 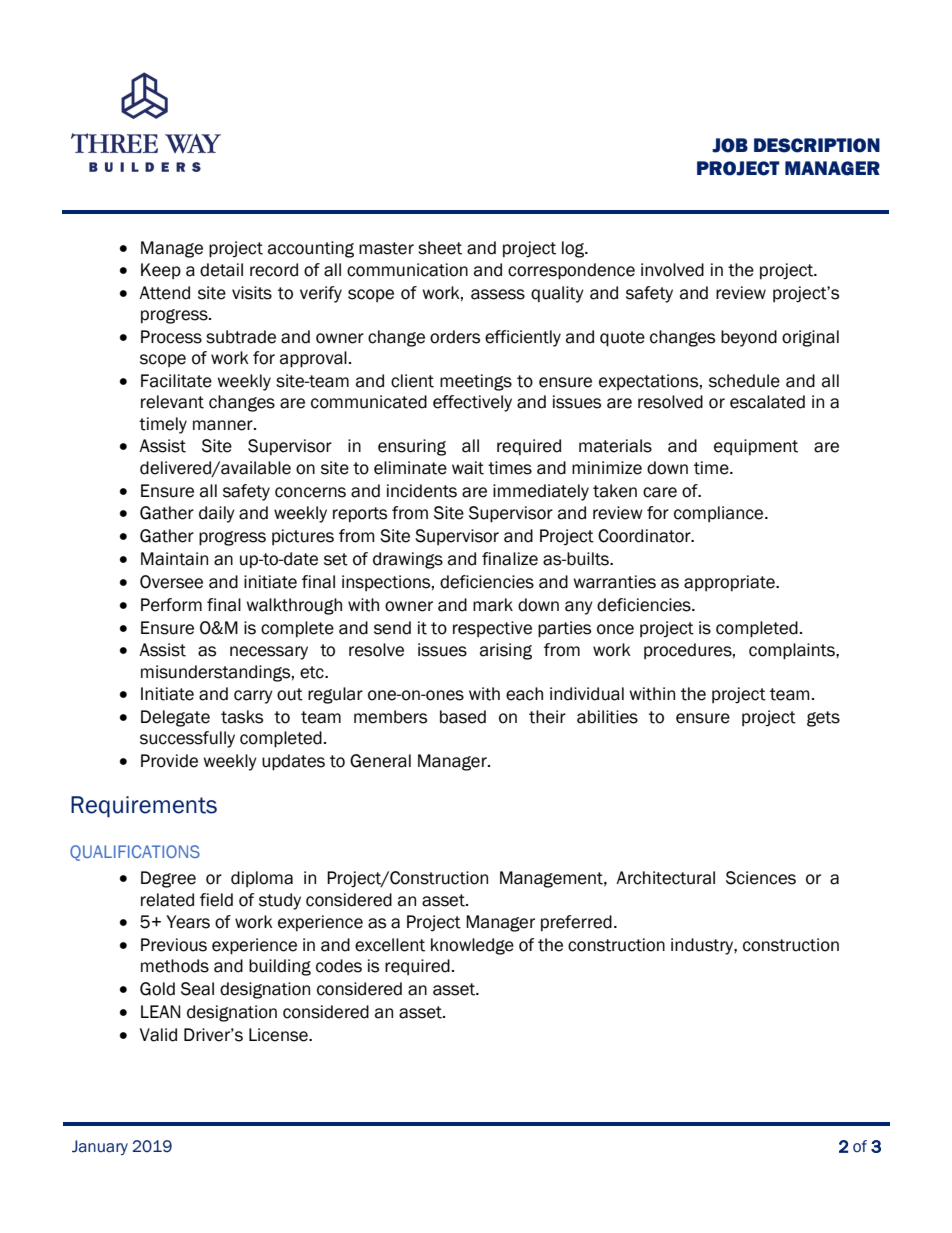 What do you see at coordinates (730, 145) in the document?
I see `JOB` at bounding box center [730, 145].
